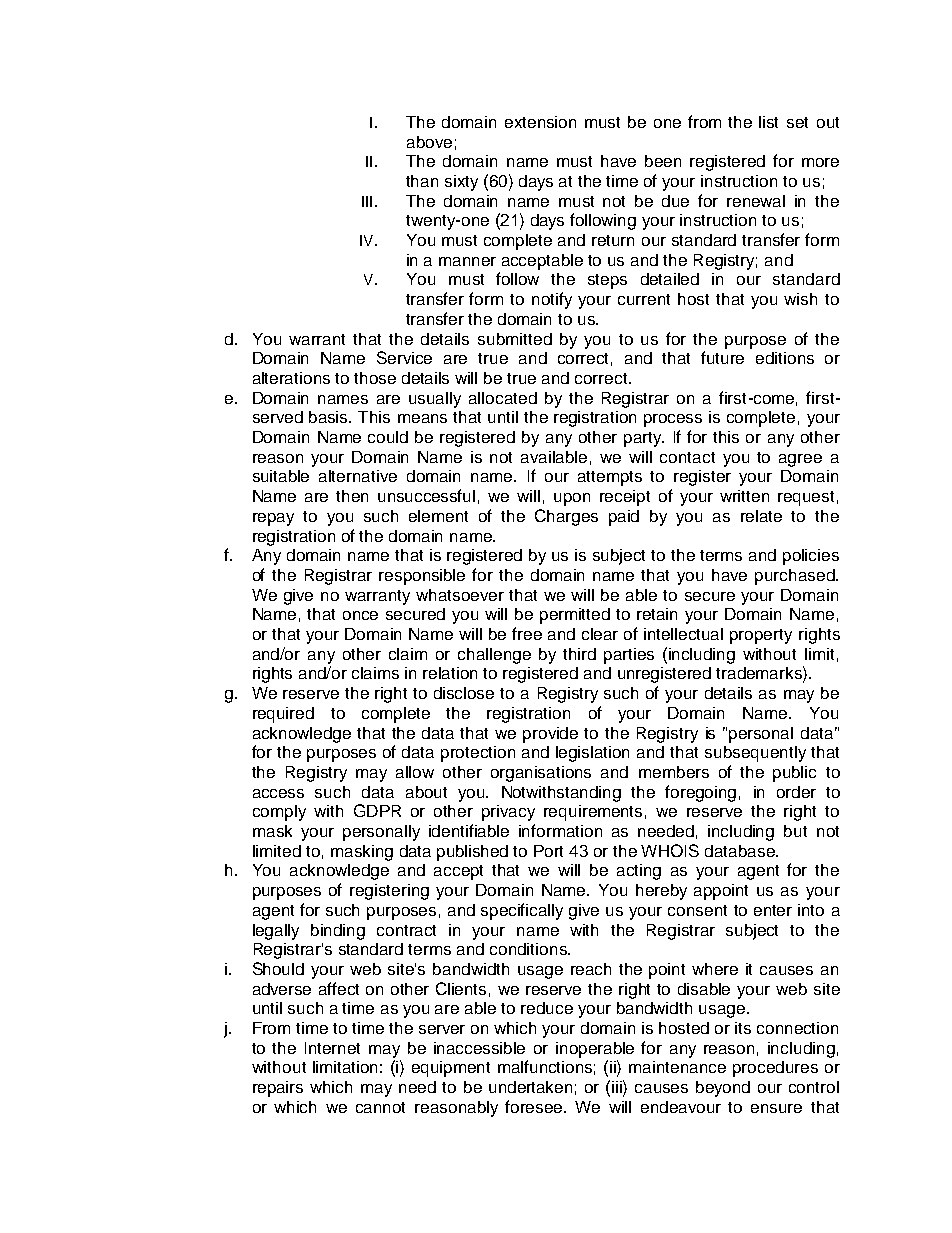 The image size is (952, 1233). What do you see at coordinates (761, 636) in the screenshot?
I see `property` at bounding box center [761, 636].
